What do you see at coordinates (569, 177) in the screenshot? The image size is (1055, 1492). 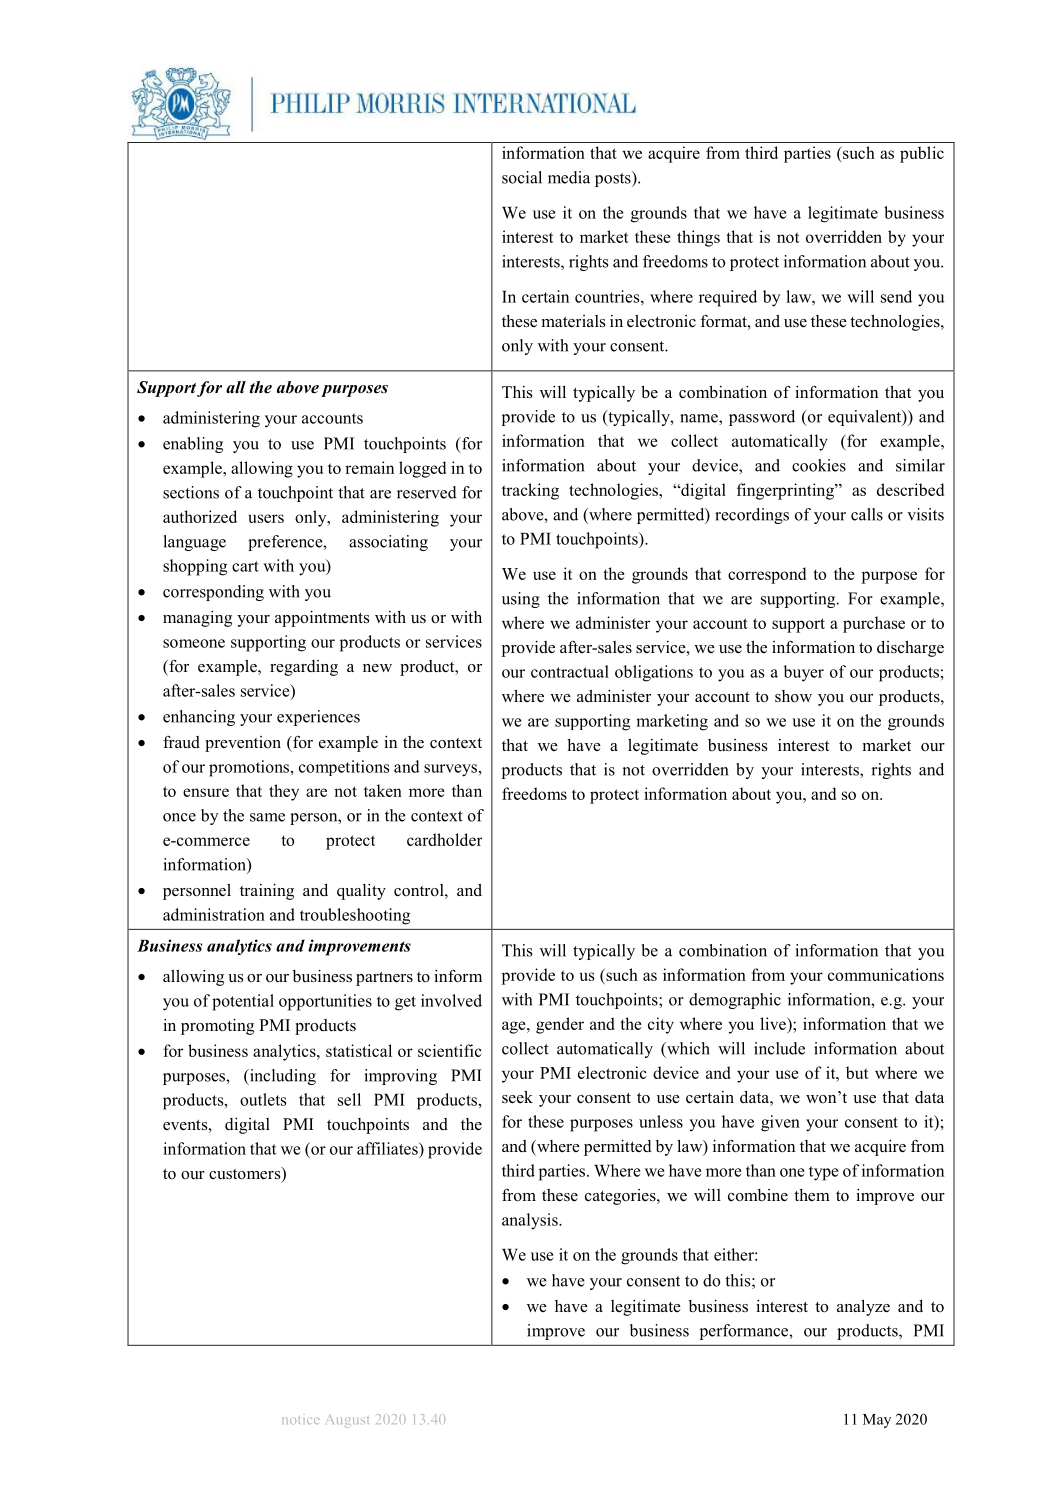 I see `media` at bounding box center [569, 177].
